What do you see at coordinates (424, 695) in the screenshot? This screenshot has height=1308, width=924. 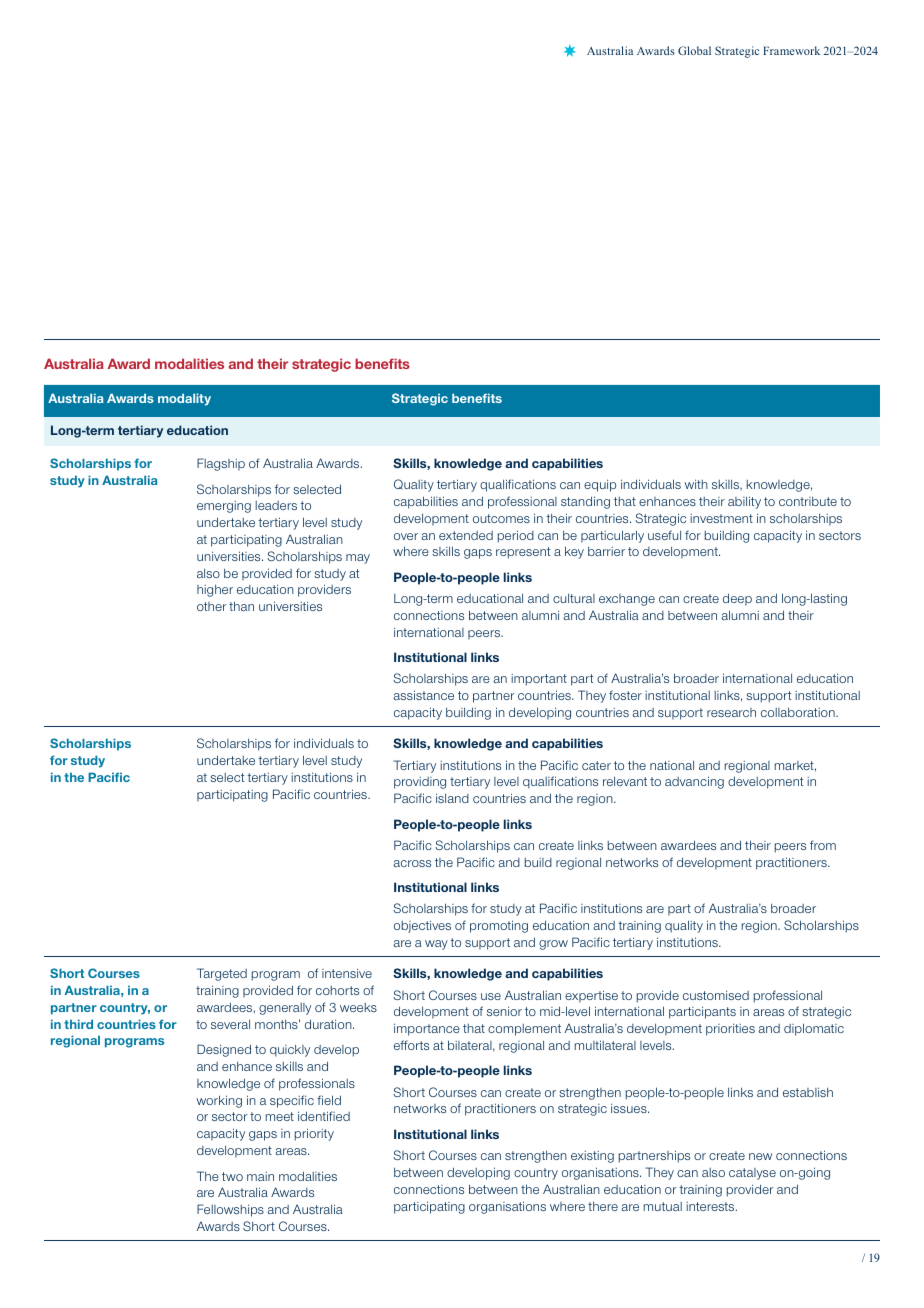 I see `assistance` at bounding box center [424, 695].
